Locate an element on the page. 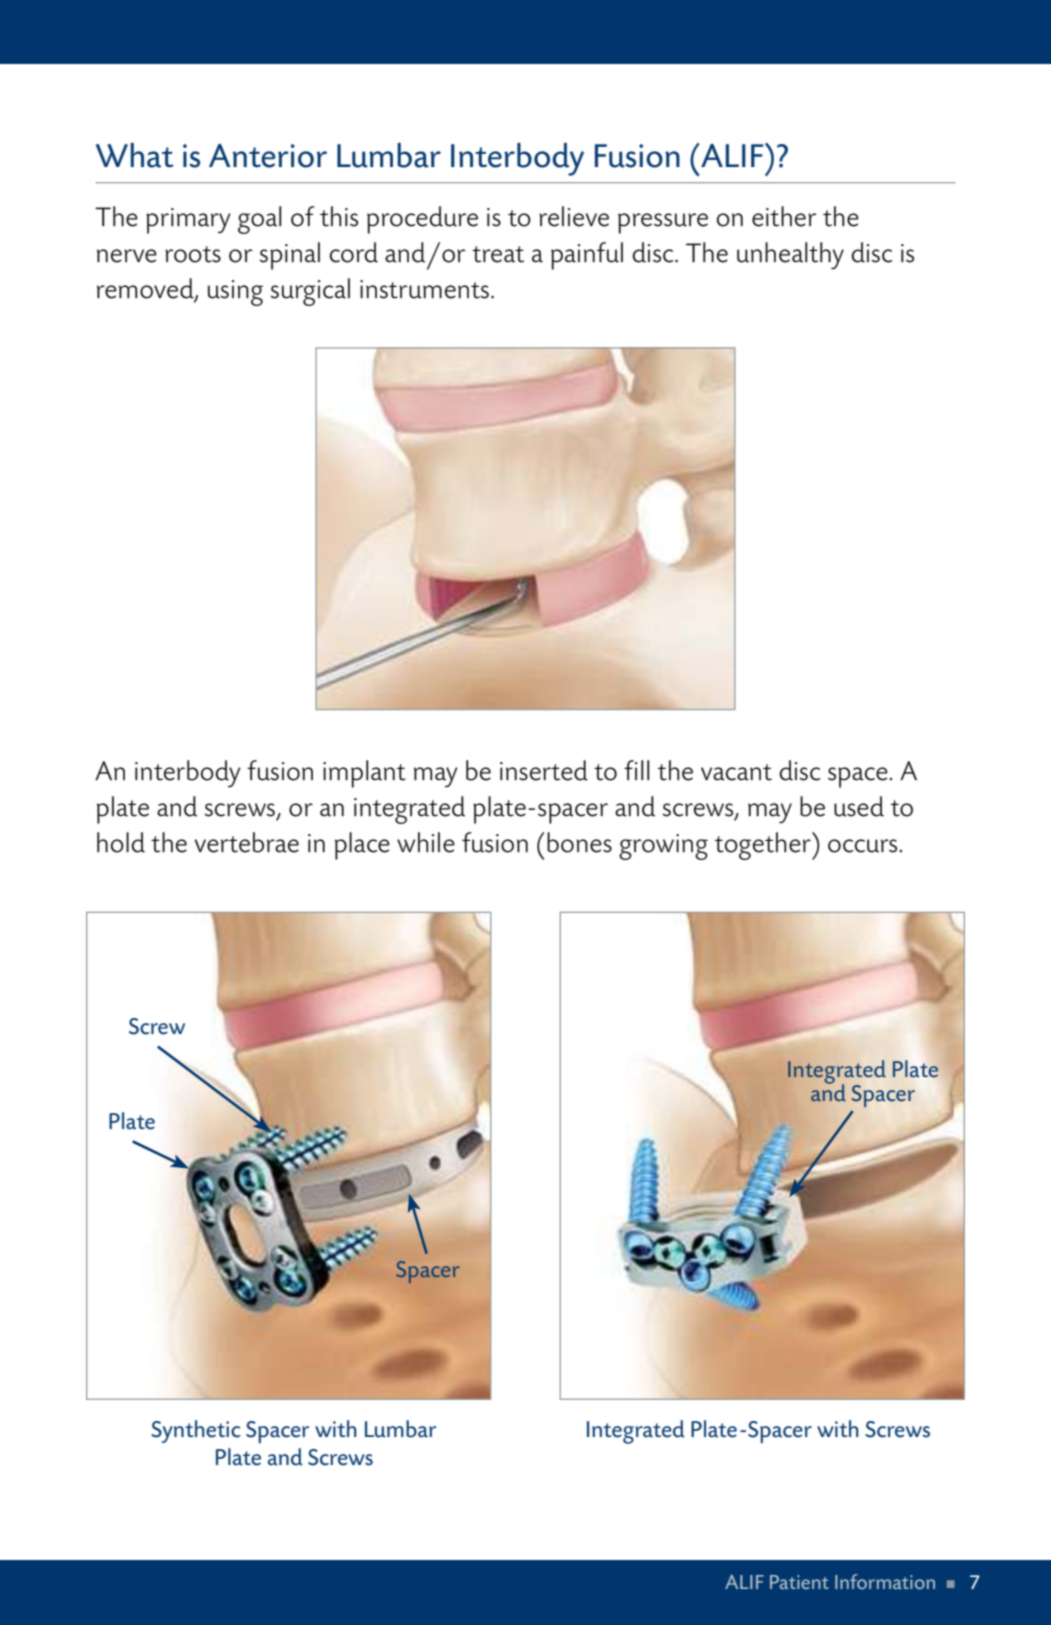 The height and width of the image is (1625, 1051). vacant is located at coordinates (736, 772).
